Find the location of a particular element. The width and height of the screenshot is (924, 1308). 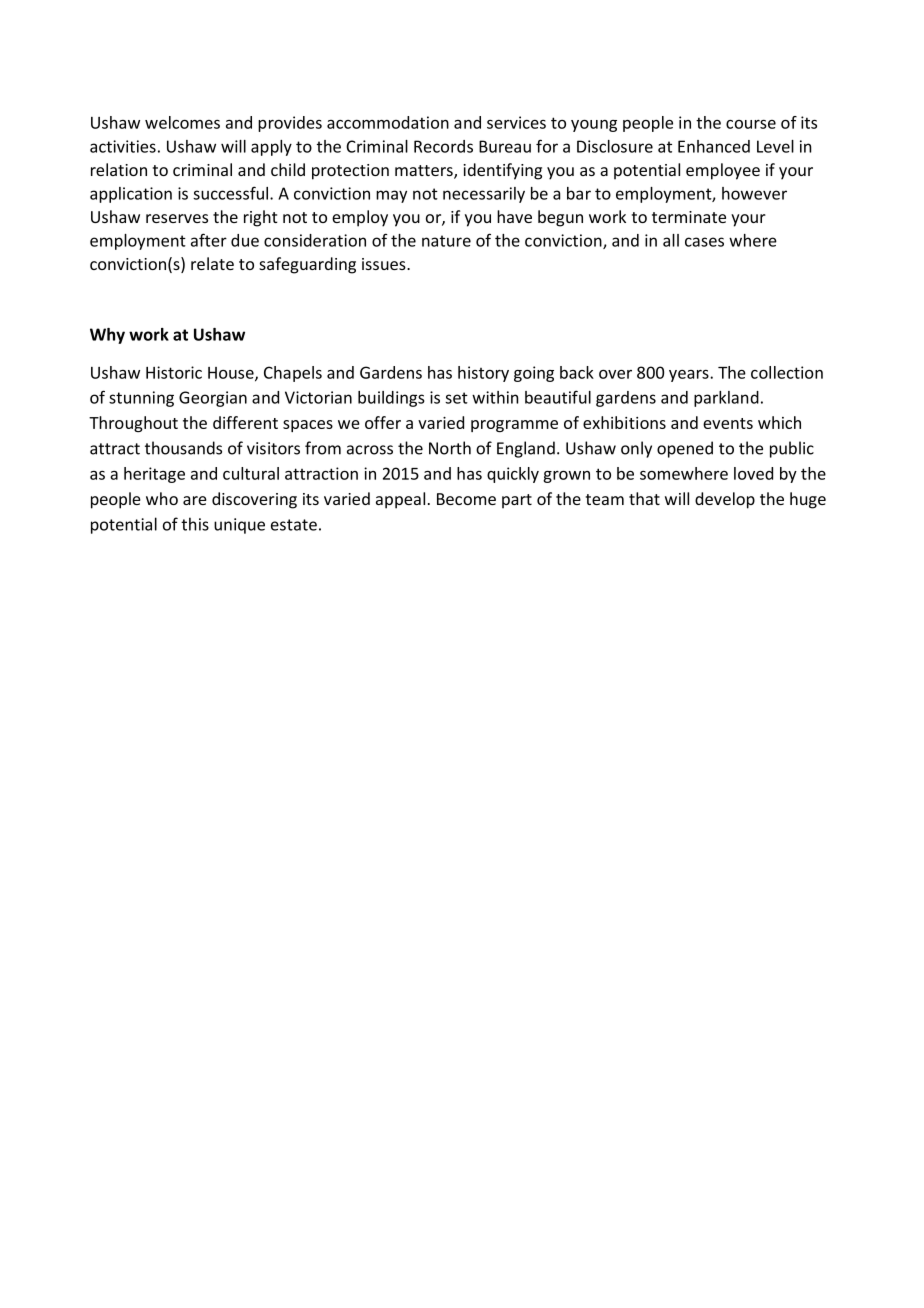

cases is located at coordinates (704, 242).
